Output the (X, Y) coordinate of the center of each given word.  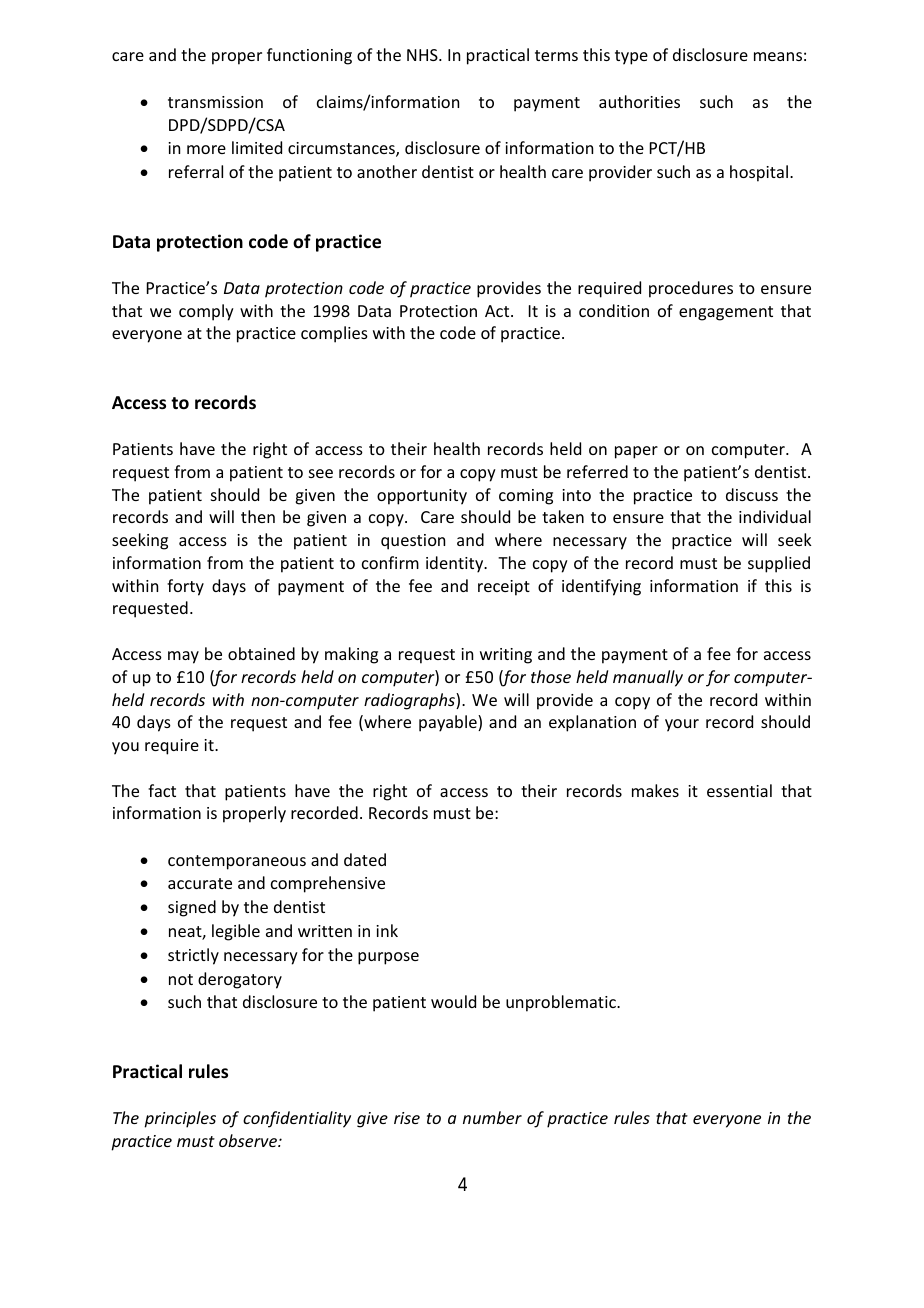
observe (249, 1140)
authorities (639, 101)
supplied (779, 564)
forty (185, 587)
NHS (423, 55)
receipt (504, 588)
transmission (215, 102)
